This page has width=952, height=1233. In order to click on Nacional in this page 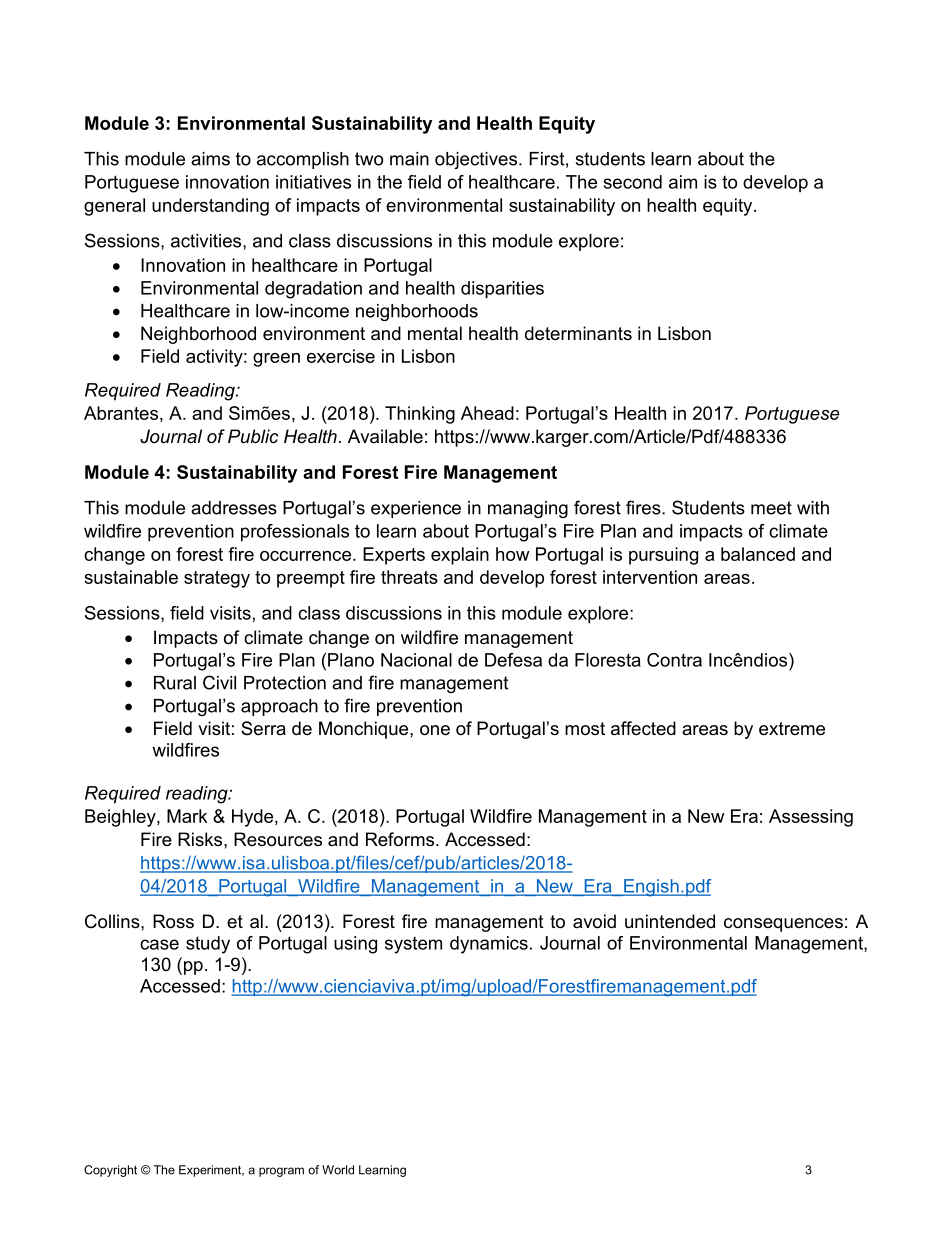, I will do `click(416, 660)`.
